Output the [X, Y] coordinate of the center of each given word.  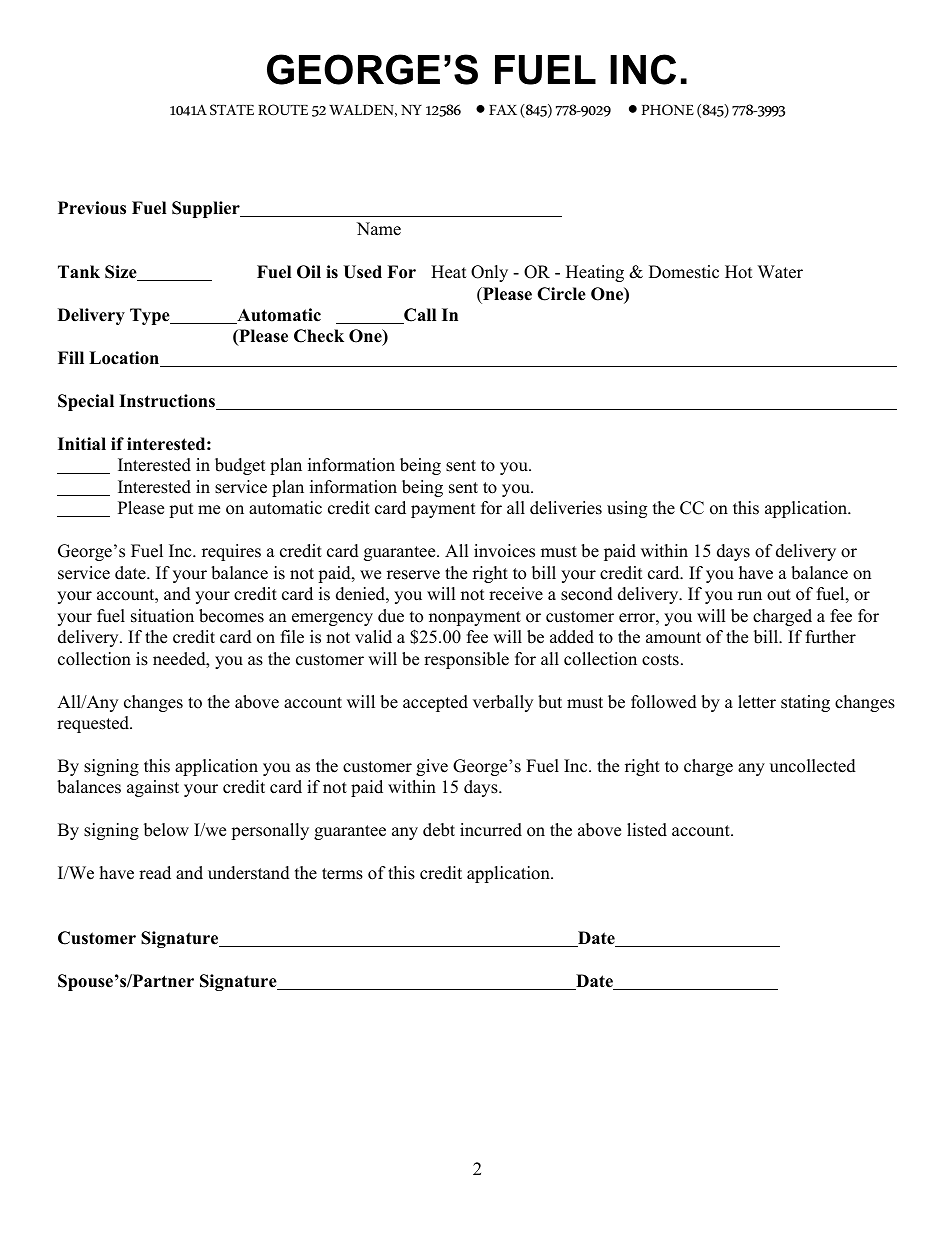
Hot [739, 272]
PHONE [668, 110]
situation [162, 616]
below [166, 830]
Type [151, 316]
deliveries [566, 508]
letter [757, 702]
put [181, 510]
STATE [232, 109]
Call [419, 316]
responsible [466, 660]
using [627, 509]
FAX [503, 110]
